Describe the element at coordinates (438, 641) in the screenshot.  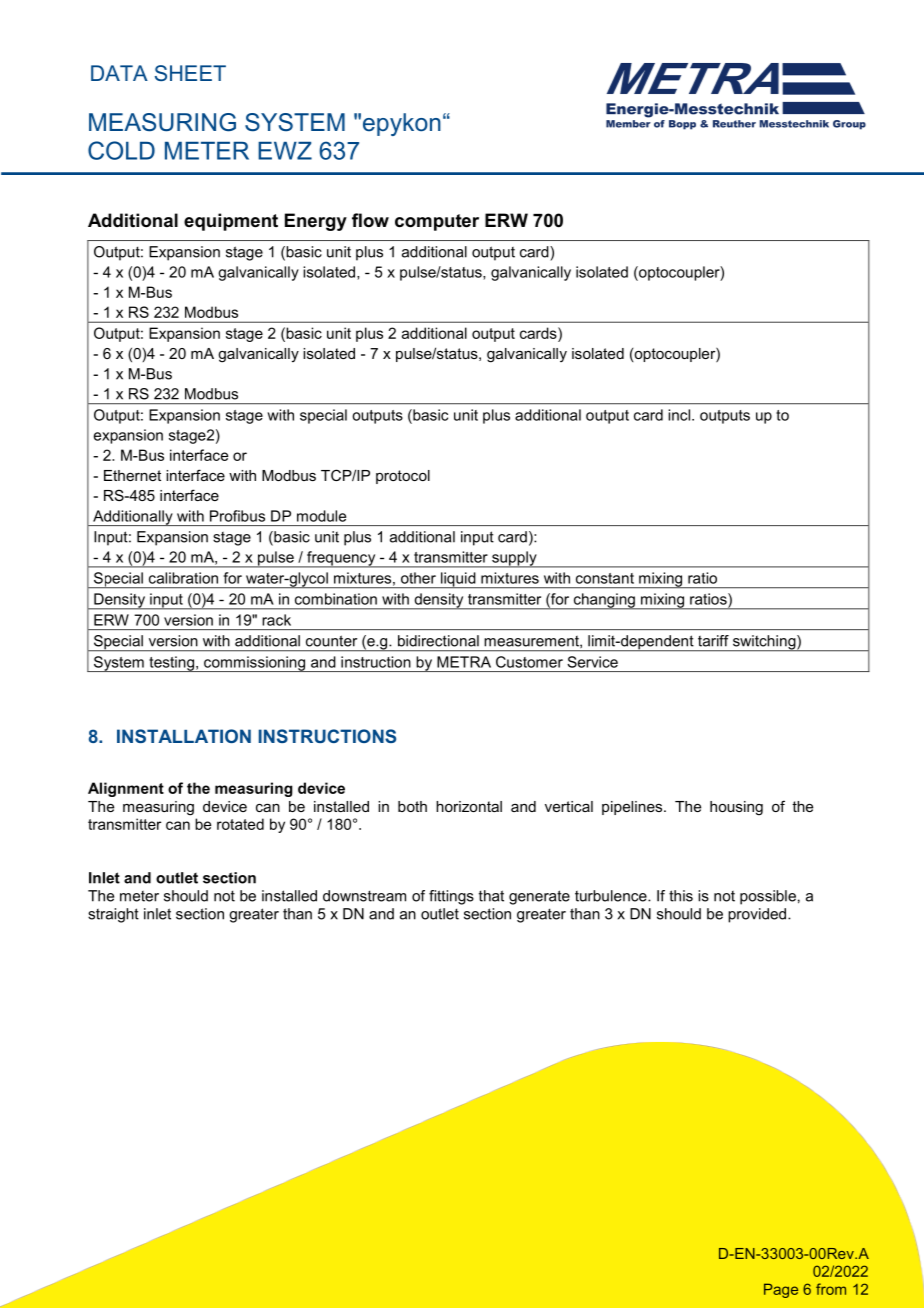
I see `bidirectional` at that location.
